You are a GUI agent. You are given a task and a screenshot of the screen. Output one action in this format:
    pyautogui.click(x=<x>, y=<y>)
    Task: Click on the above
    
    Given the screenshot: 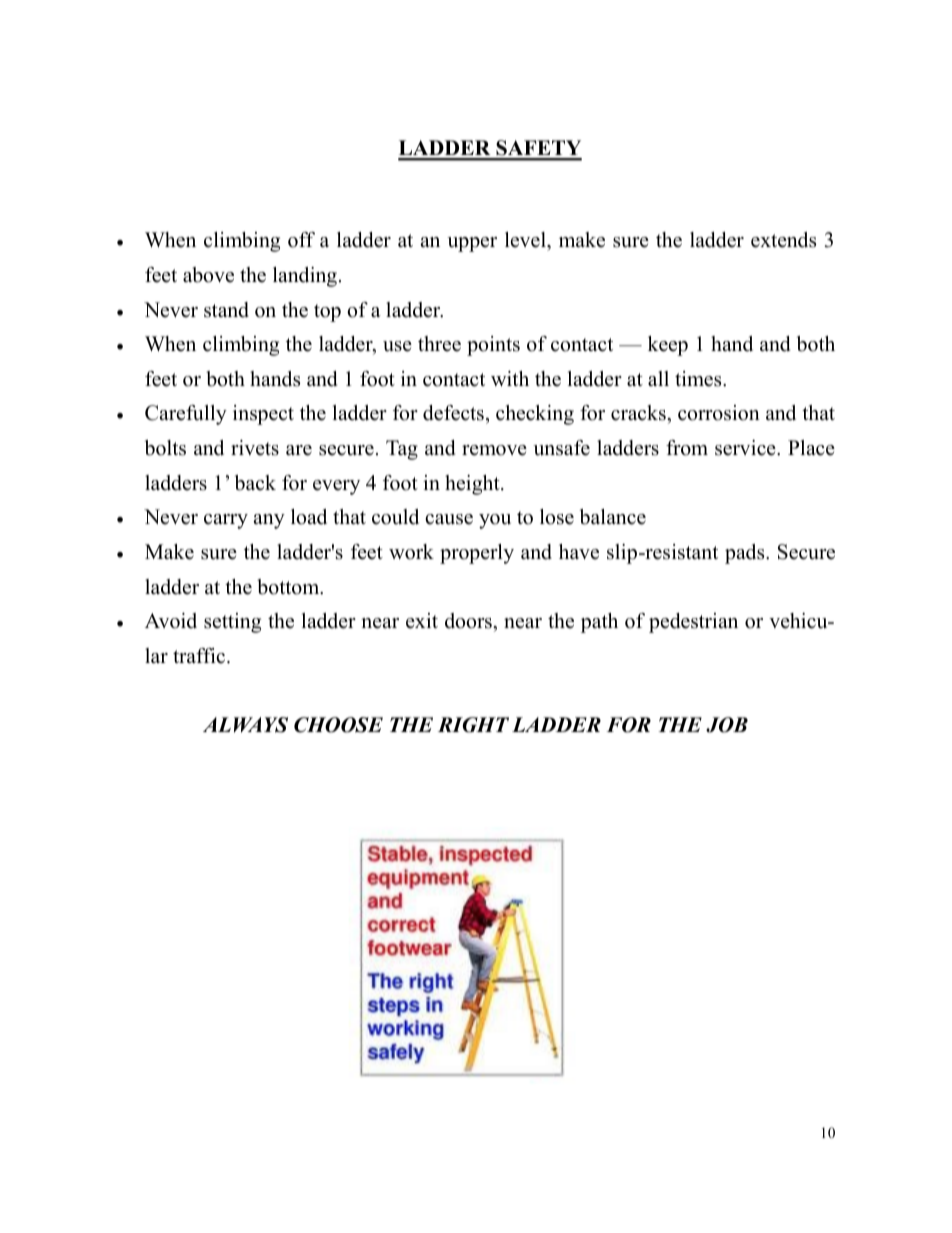 What is the action you would take?
    pyautogui.click(x=208, y=275)
